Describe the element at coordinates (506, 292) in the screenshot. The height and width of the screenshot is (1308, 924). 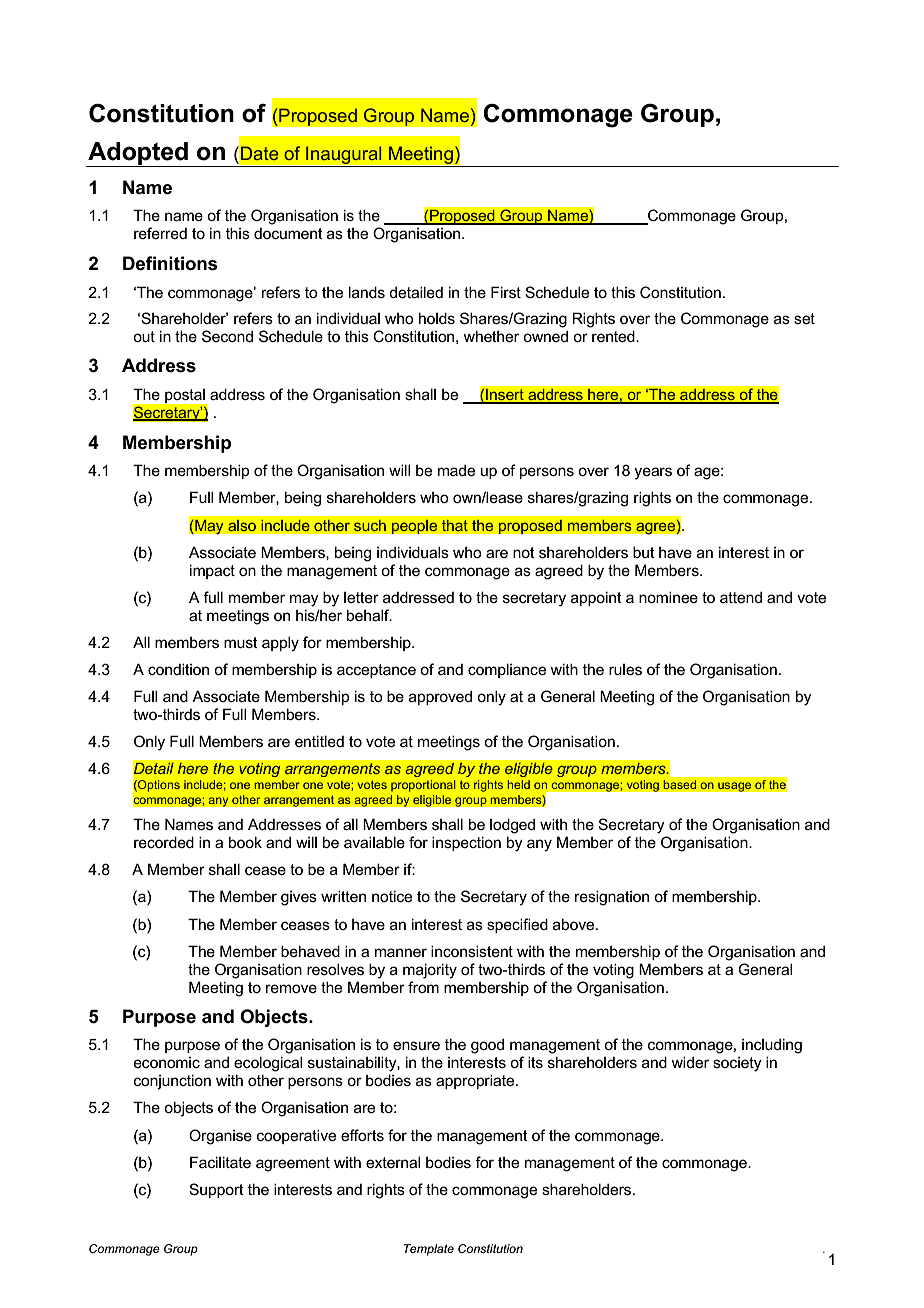
I see `First` at that location.
